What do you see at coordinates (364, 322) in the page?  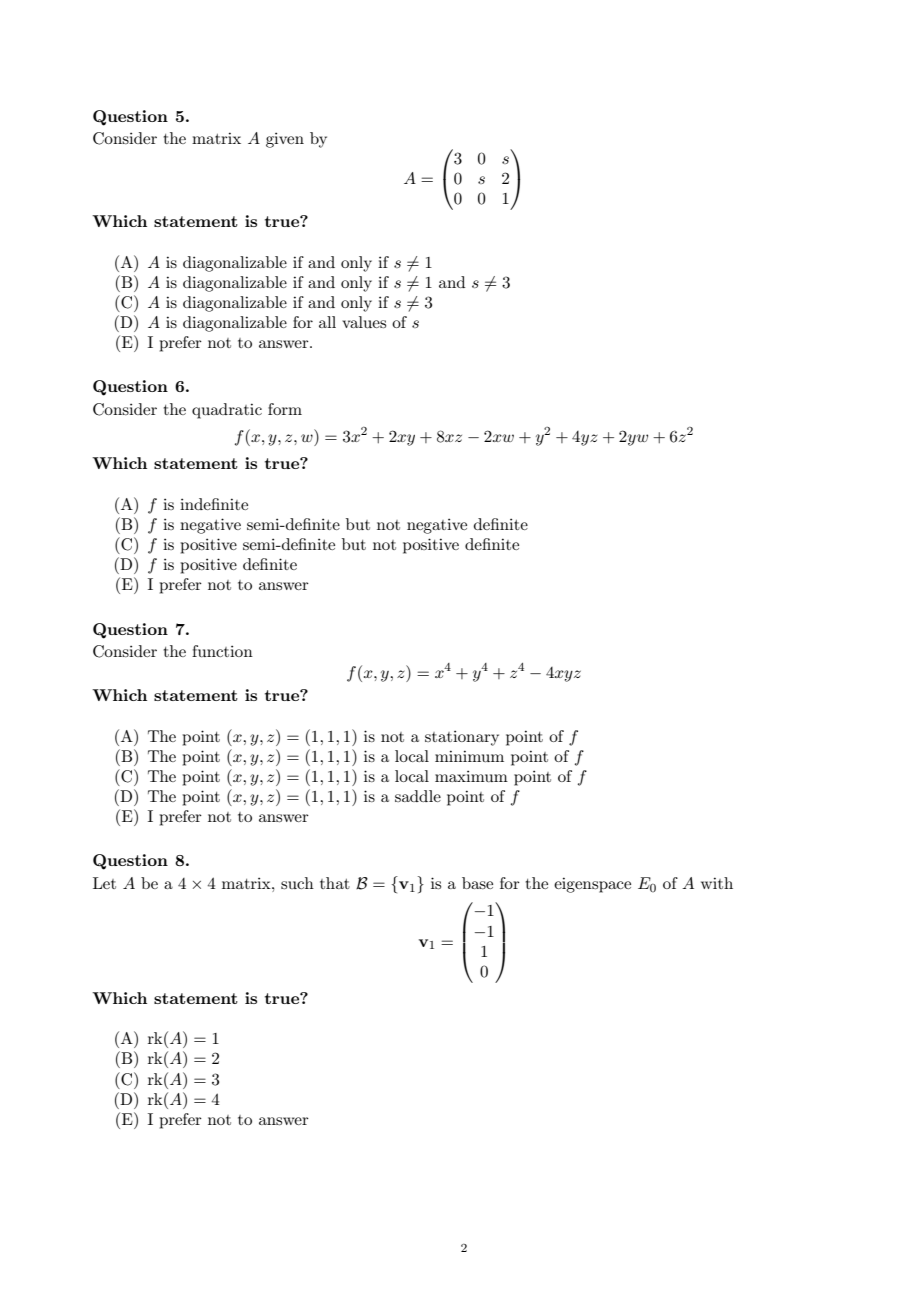 I see `values` at bounding box center [364, 322].
